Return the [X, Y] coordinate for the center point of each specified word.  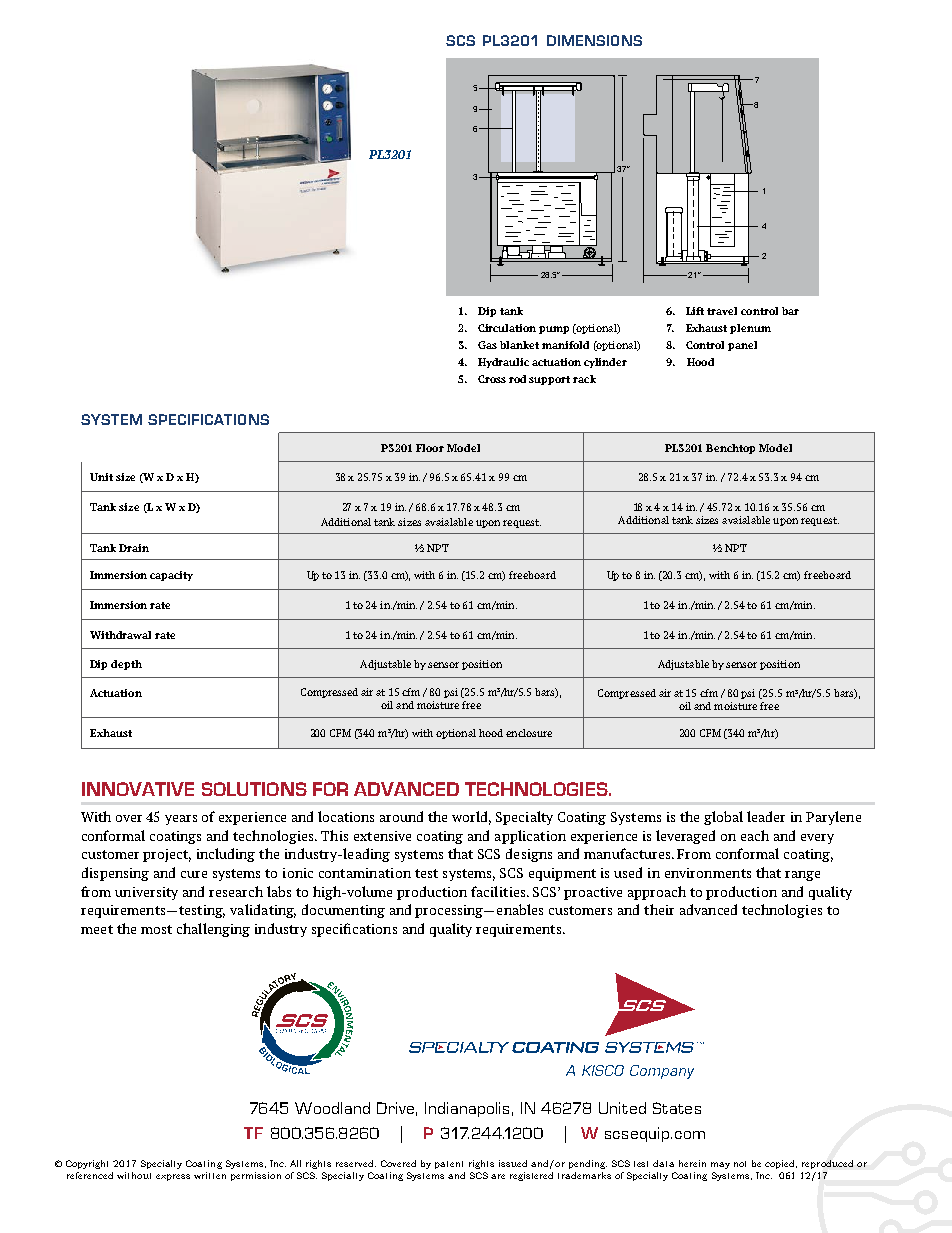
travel [722, 311]
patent [449, 1165]
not [740, 1164]
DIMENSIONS [594, 40]
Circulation [507, 328]
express [173, 1177]
